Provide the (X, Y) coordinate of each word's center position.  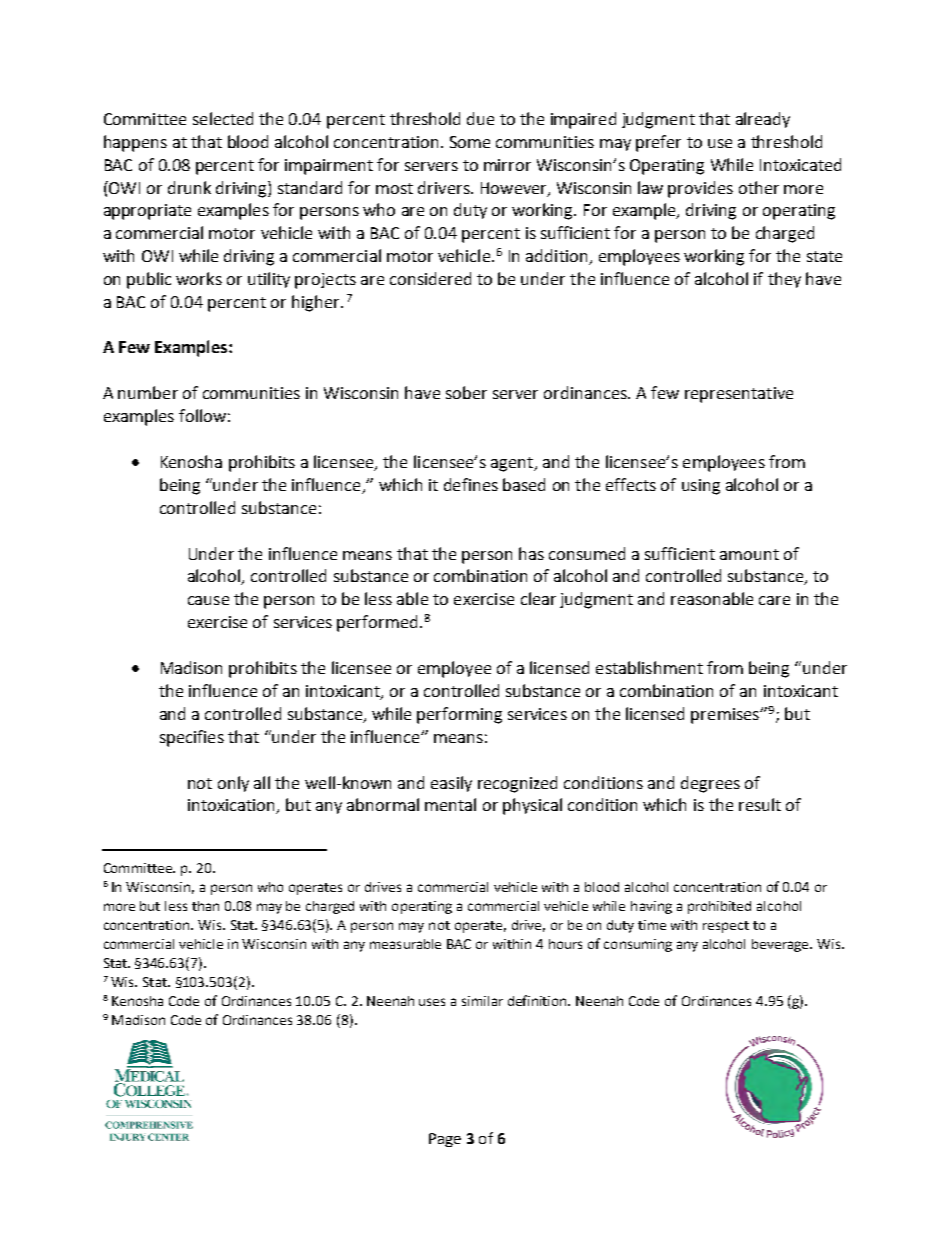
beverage (782, 945)
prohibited (719, 907)
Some (470, 142)
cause (208, 600)
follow (202, 415)
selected (223, 118)
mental (450, 804)
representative (739, 395)
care (774, 600)
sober (466, 392)
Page (445, 1140)
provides (700, 189)
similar (482, 1001)
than (205, 906)
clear (538, 598)
